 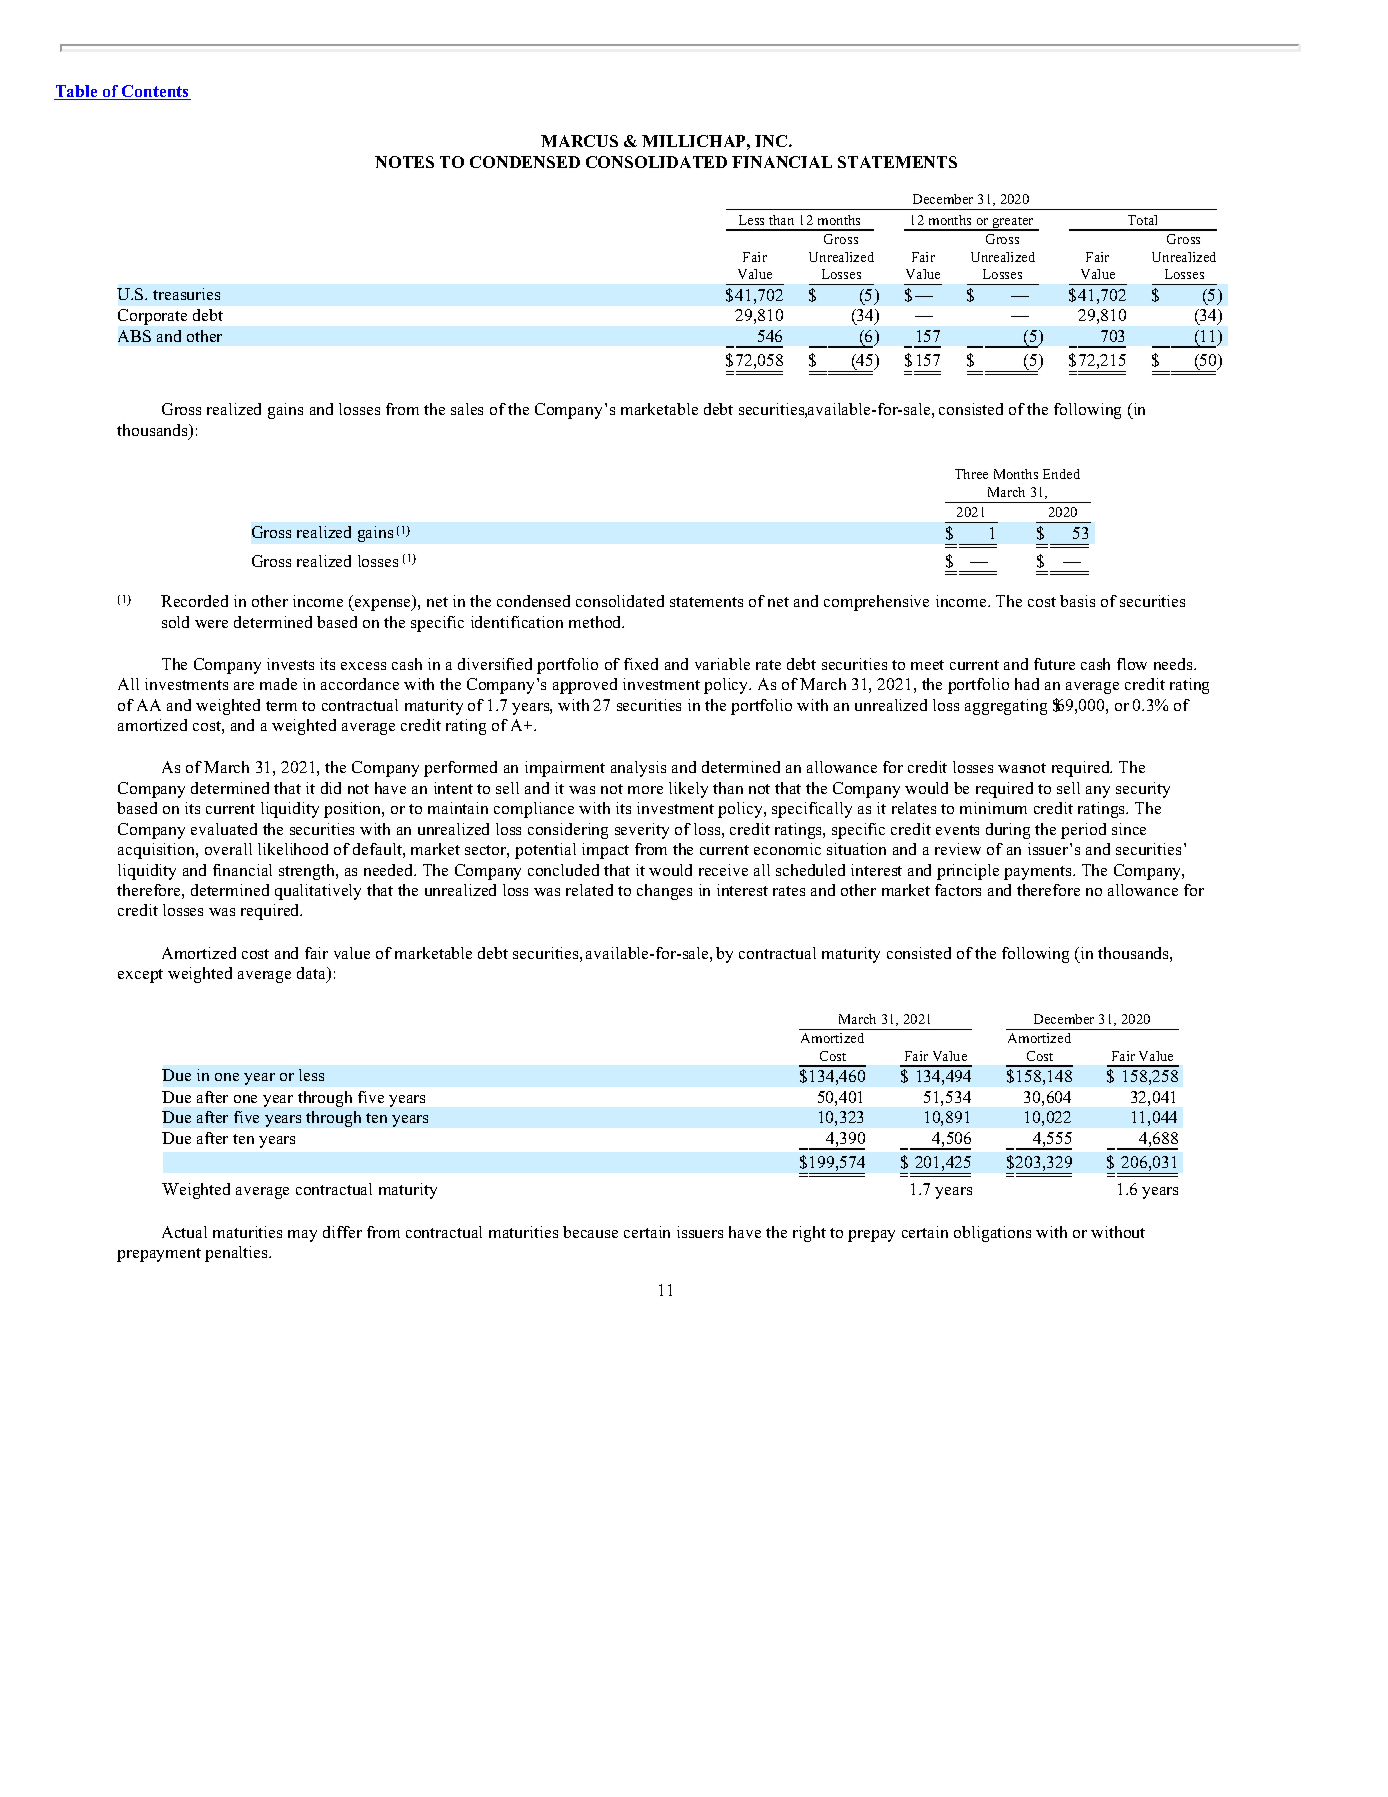 I want to click on method, so click(x=596, y=622).
